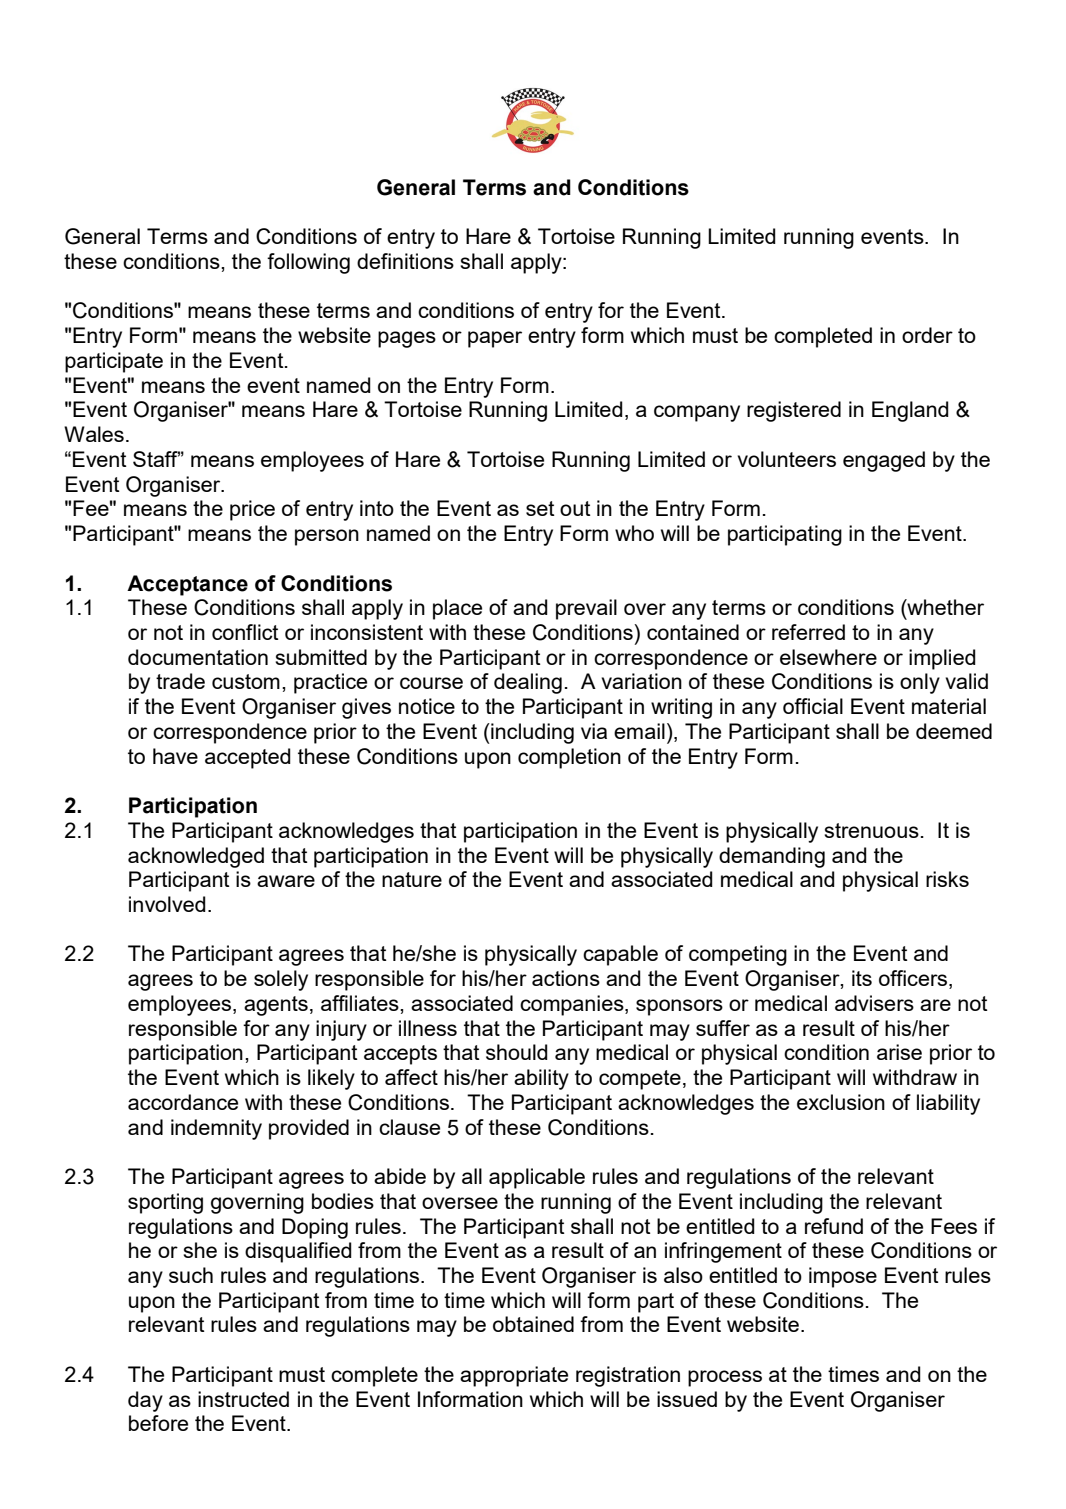  Describe the element at coordinates (243, 1399) in the image. I see `instructed` at that location.
